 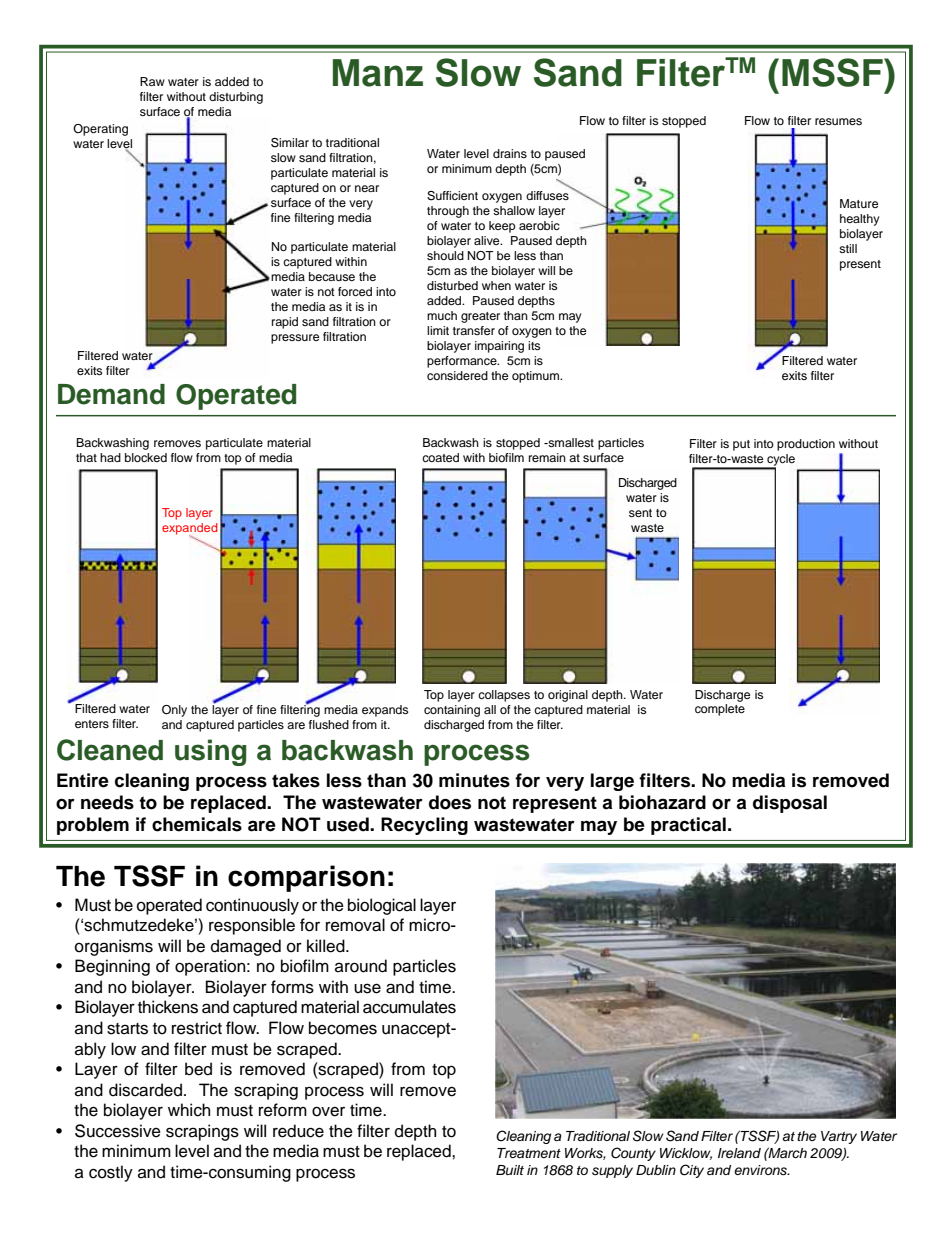 I want to click on does, so click(x=450, y=802).
